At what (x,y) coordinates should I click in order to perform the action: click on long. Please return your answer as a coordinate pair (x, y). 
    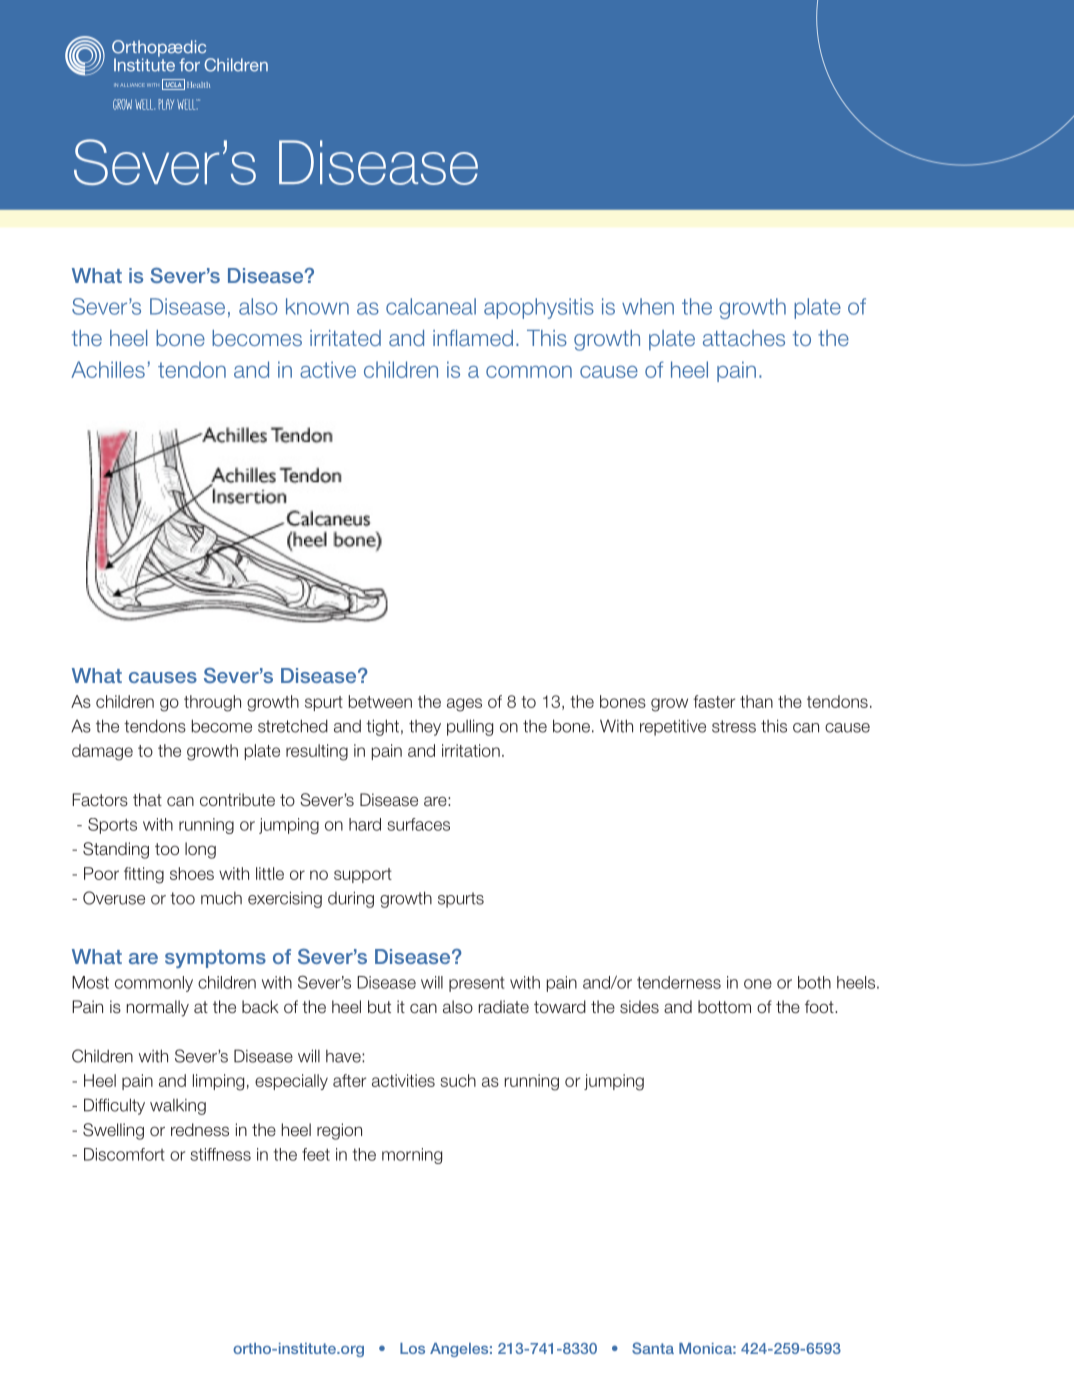
    Looking at the image, I should click on (200, 850).
